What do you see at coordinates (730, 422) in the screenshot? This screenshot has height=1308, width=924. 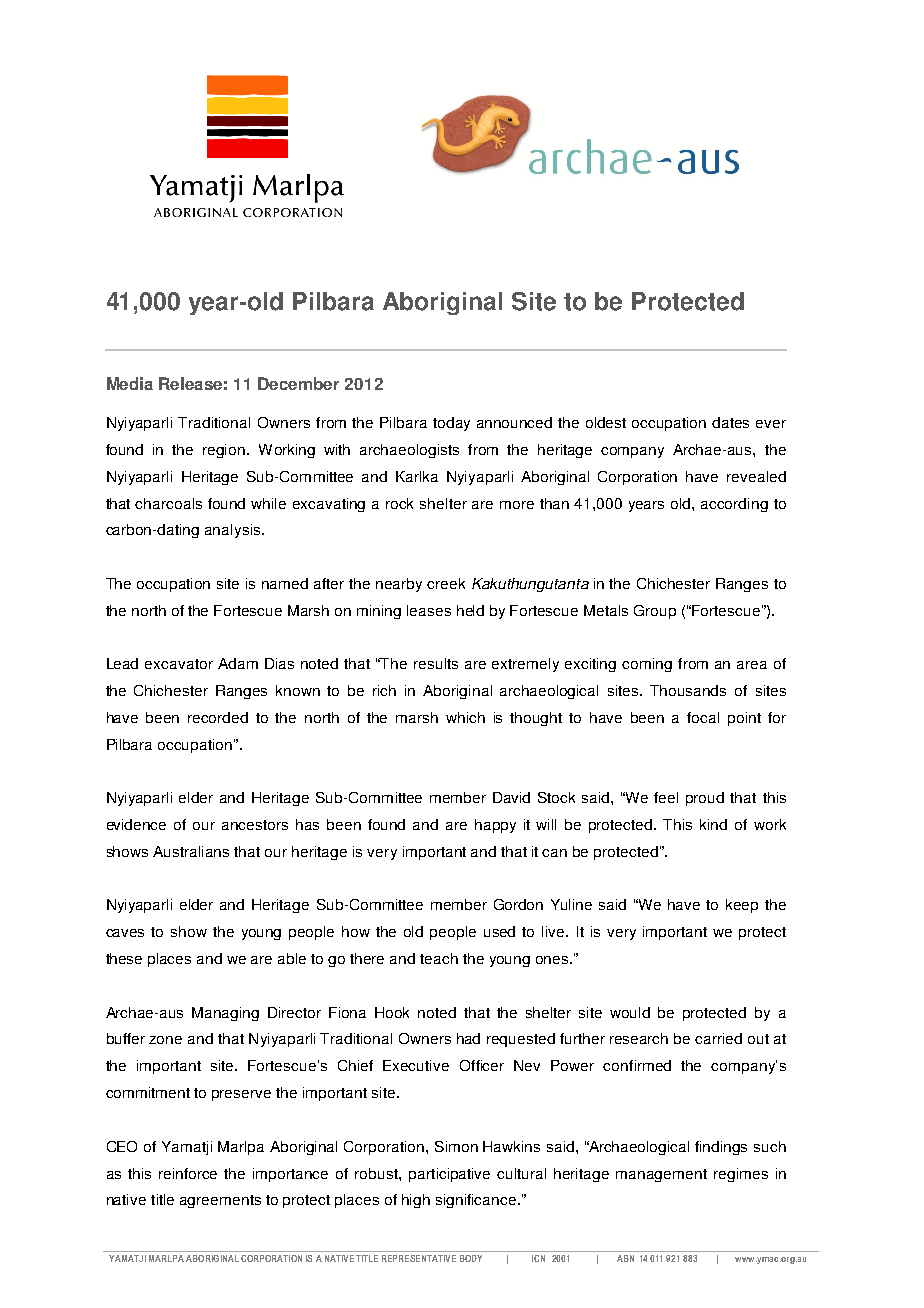 I see `dates` at bounding box center [730, 422].
